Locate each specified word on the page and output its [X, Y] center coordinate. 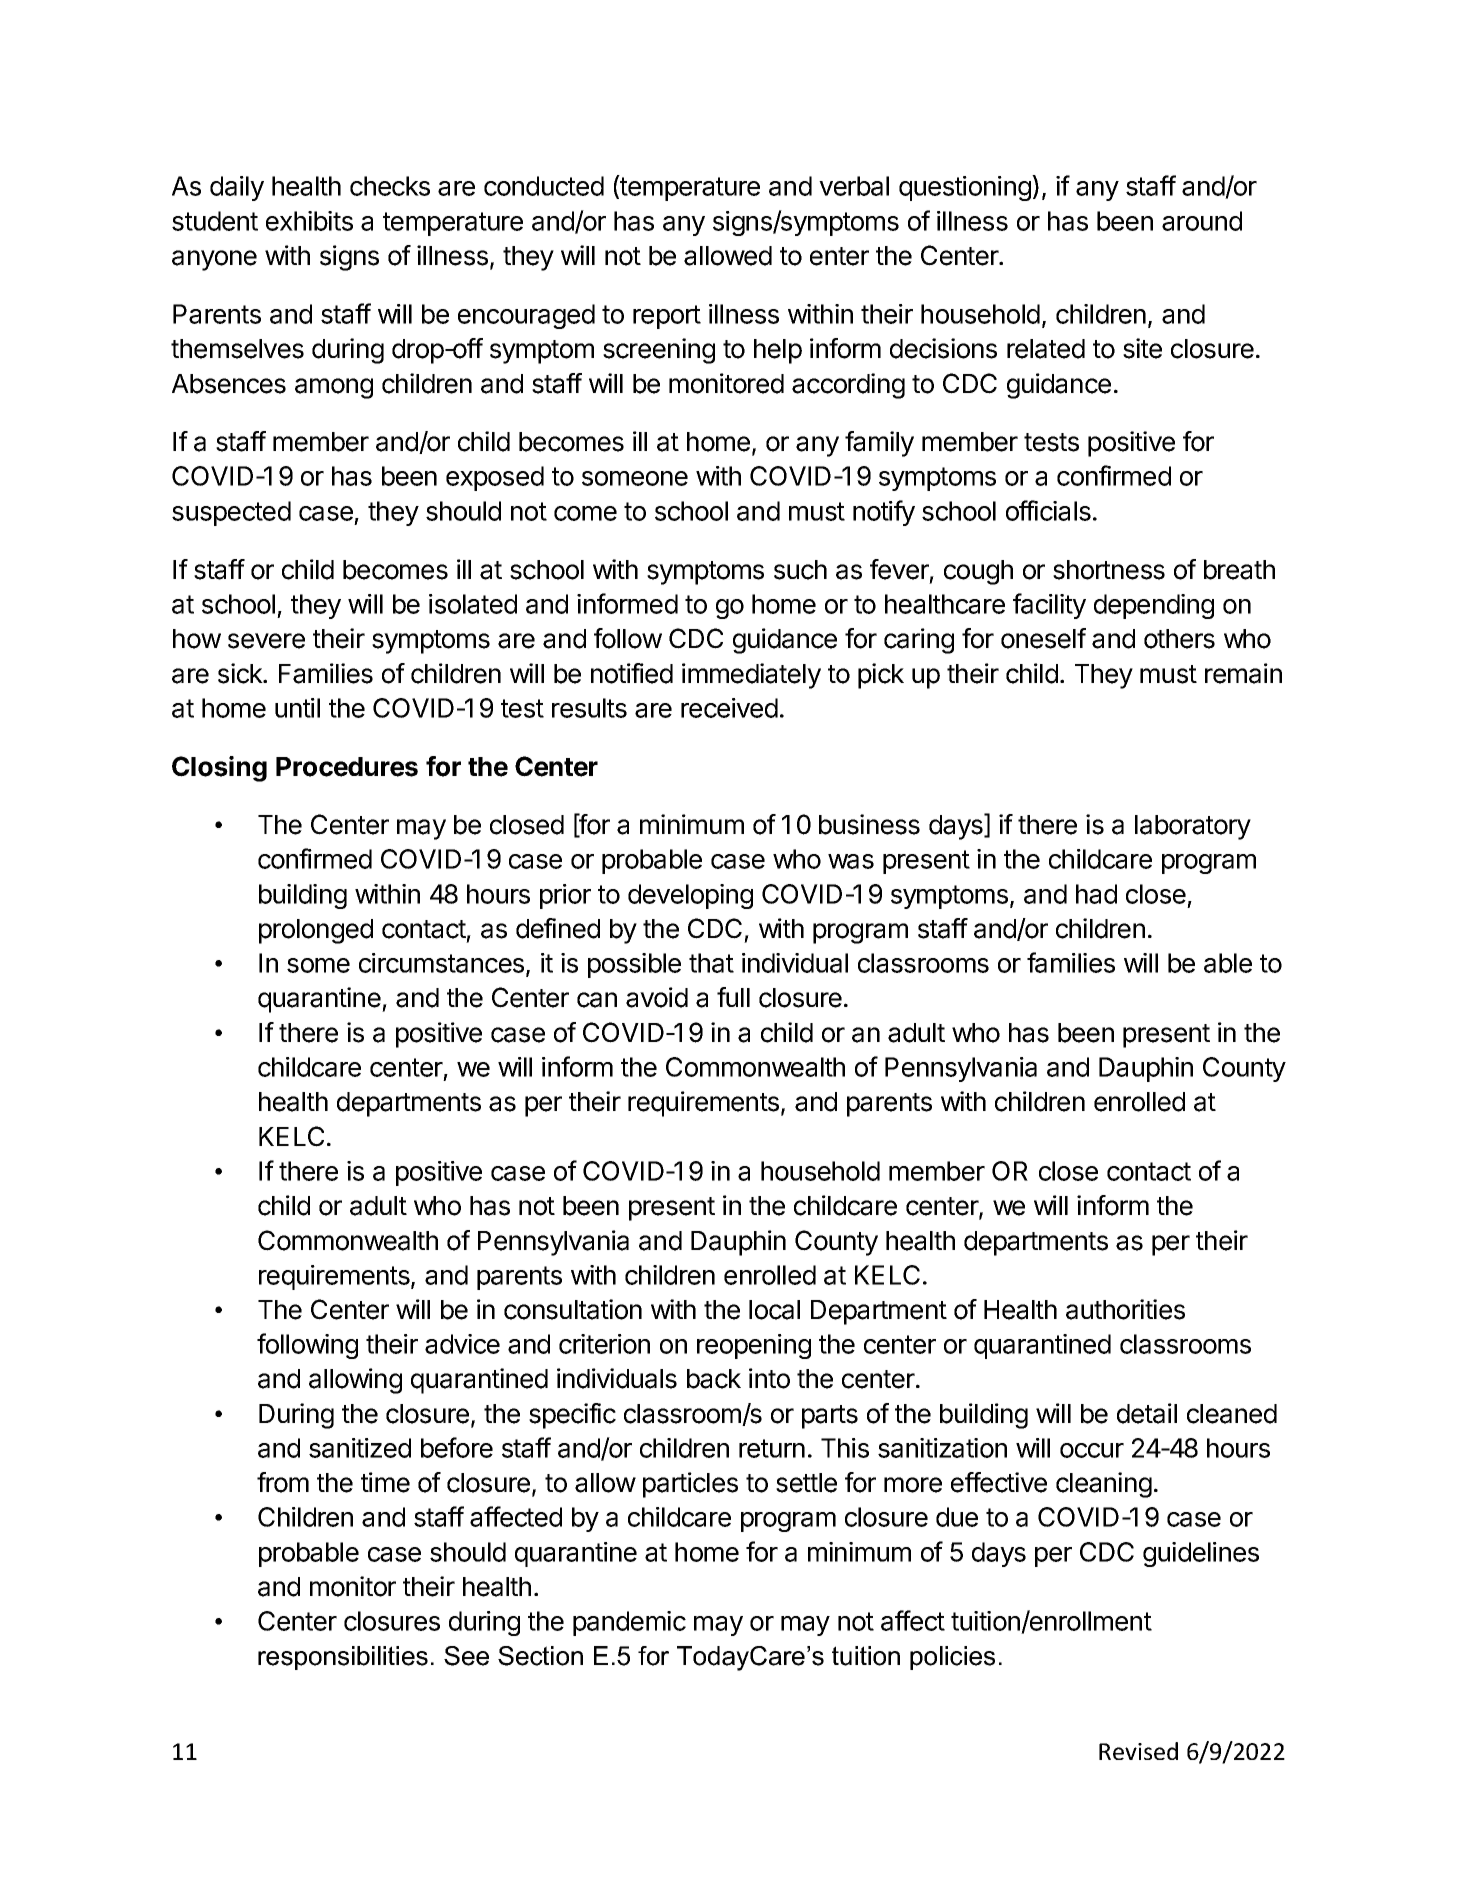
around [1202, 221]
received [729, 708]
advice [462, 1344]
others [1179, 639]
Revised [1138, 1751]
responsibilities [343, 1658]
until [297, 708]
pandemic [629, 1623]
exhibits [309, 221]
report [667, 317]
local [774, 1310]
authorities [1125, 1309]
